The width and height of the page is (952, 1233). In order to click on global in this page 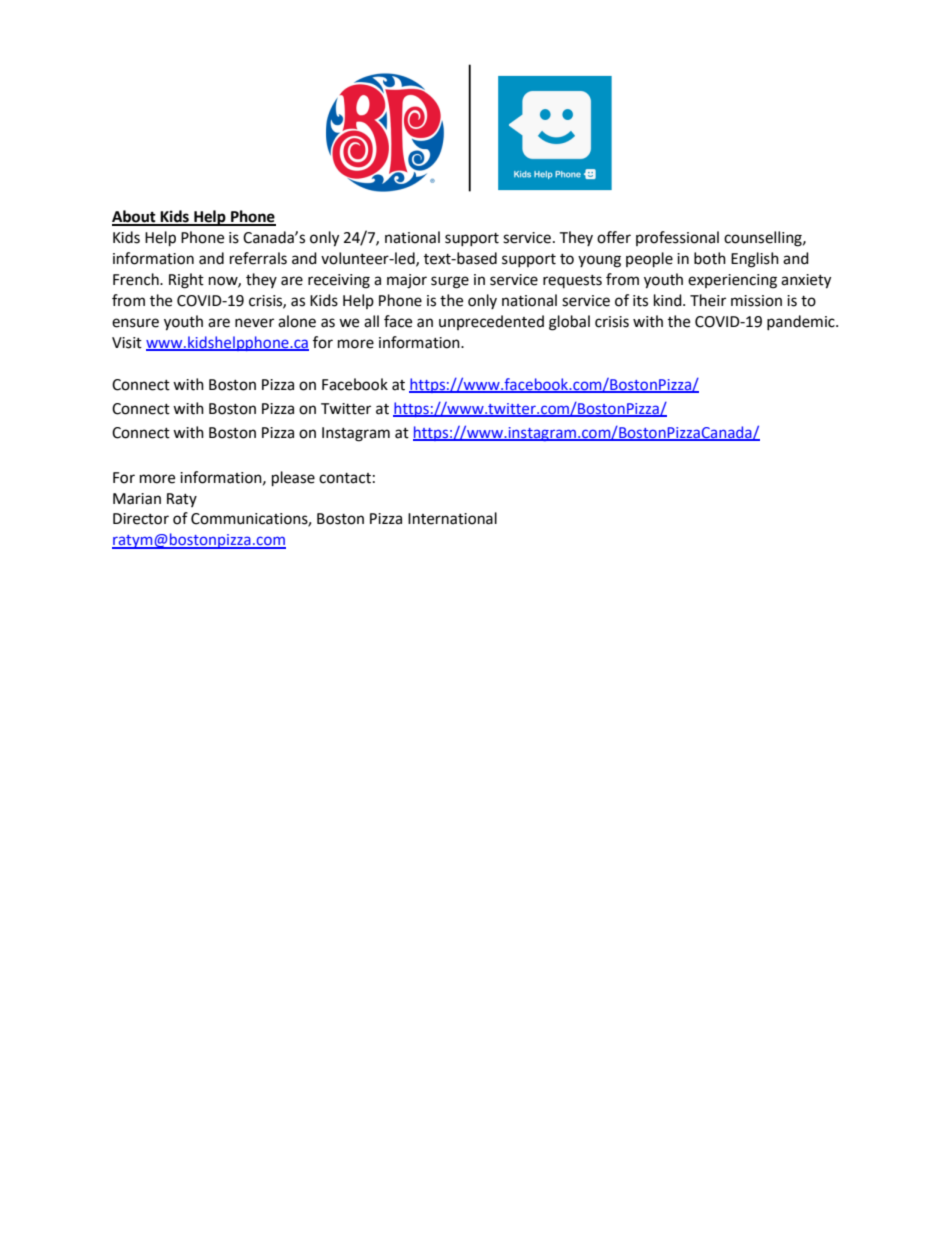, I will do `click(569, 323)`.
